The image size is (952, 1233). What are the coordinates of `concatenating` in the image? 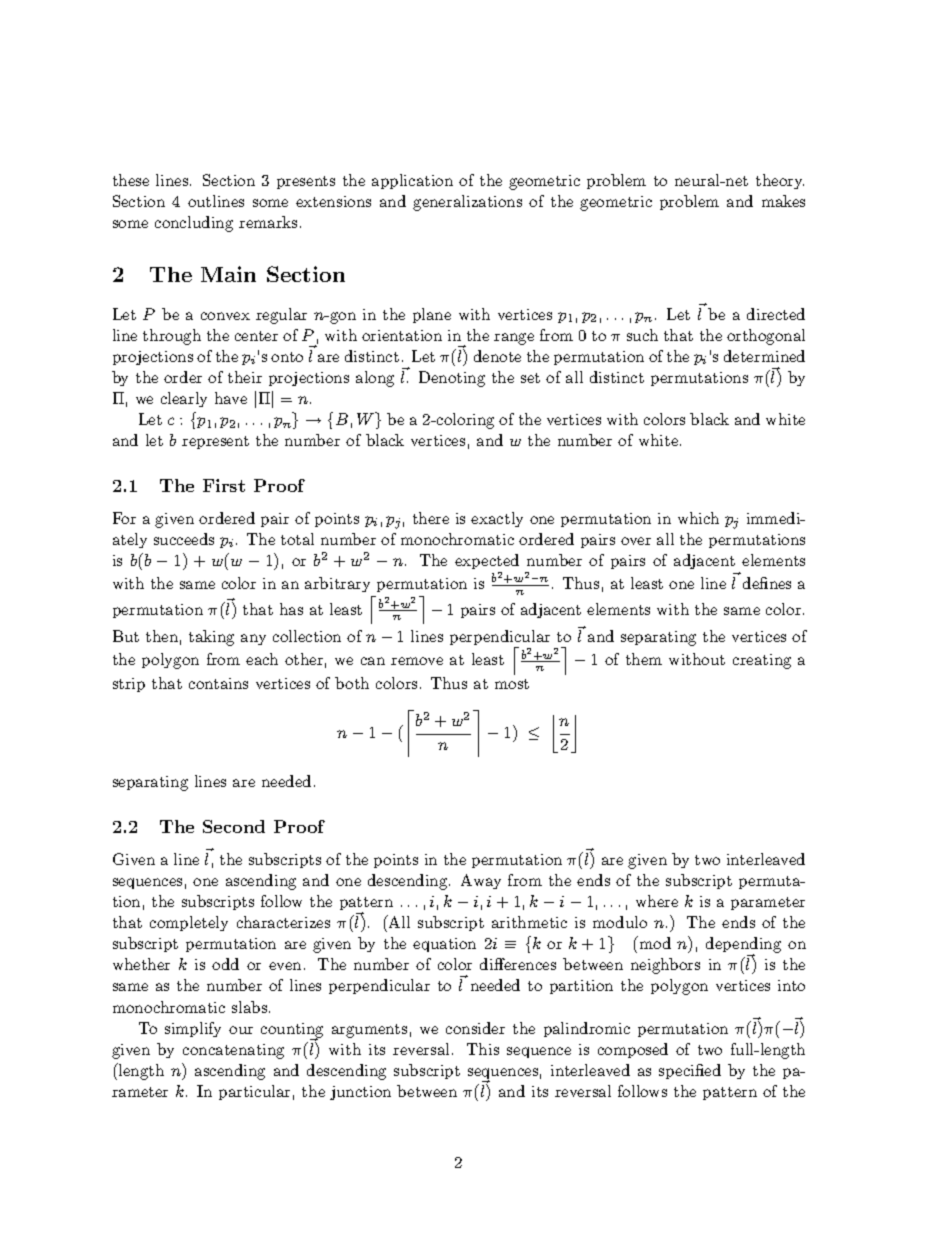 It's located at (233, 1051).
